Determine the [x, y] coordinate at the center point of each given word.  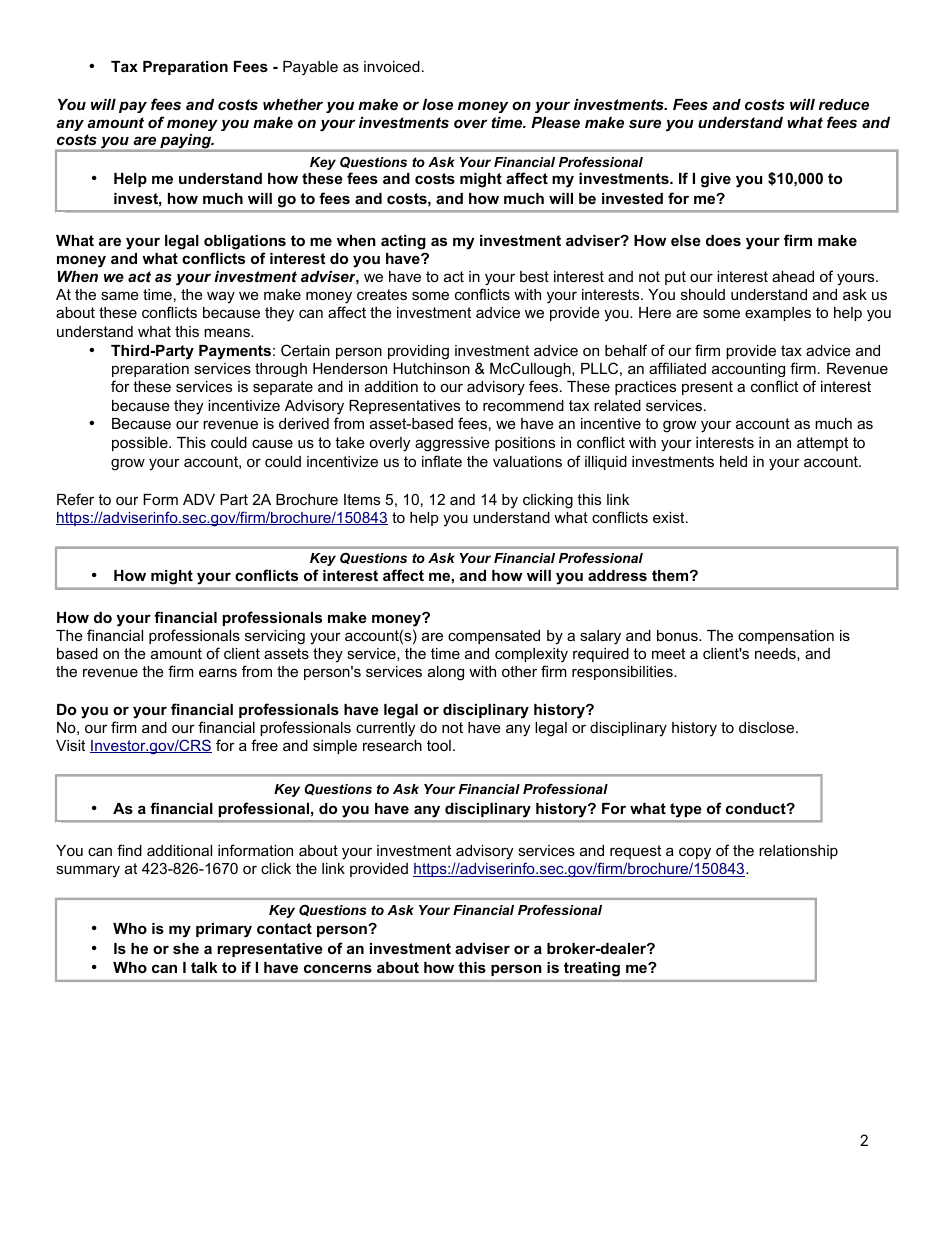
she [186, 948]
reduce [844, 104]
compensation [786, 637]
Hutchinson [431, 368]
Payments [235, 352]
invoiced [392, 66]
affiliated [677, 368]
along [446, 673]
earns [218, 672]
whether [293, 104]
